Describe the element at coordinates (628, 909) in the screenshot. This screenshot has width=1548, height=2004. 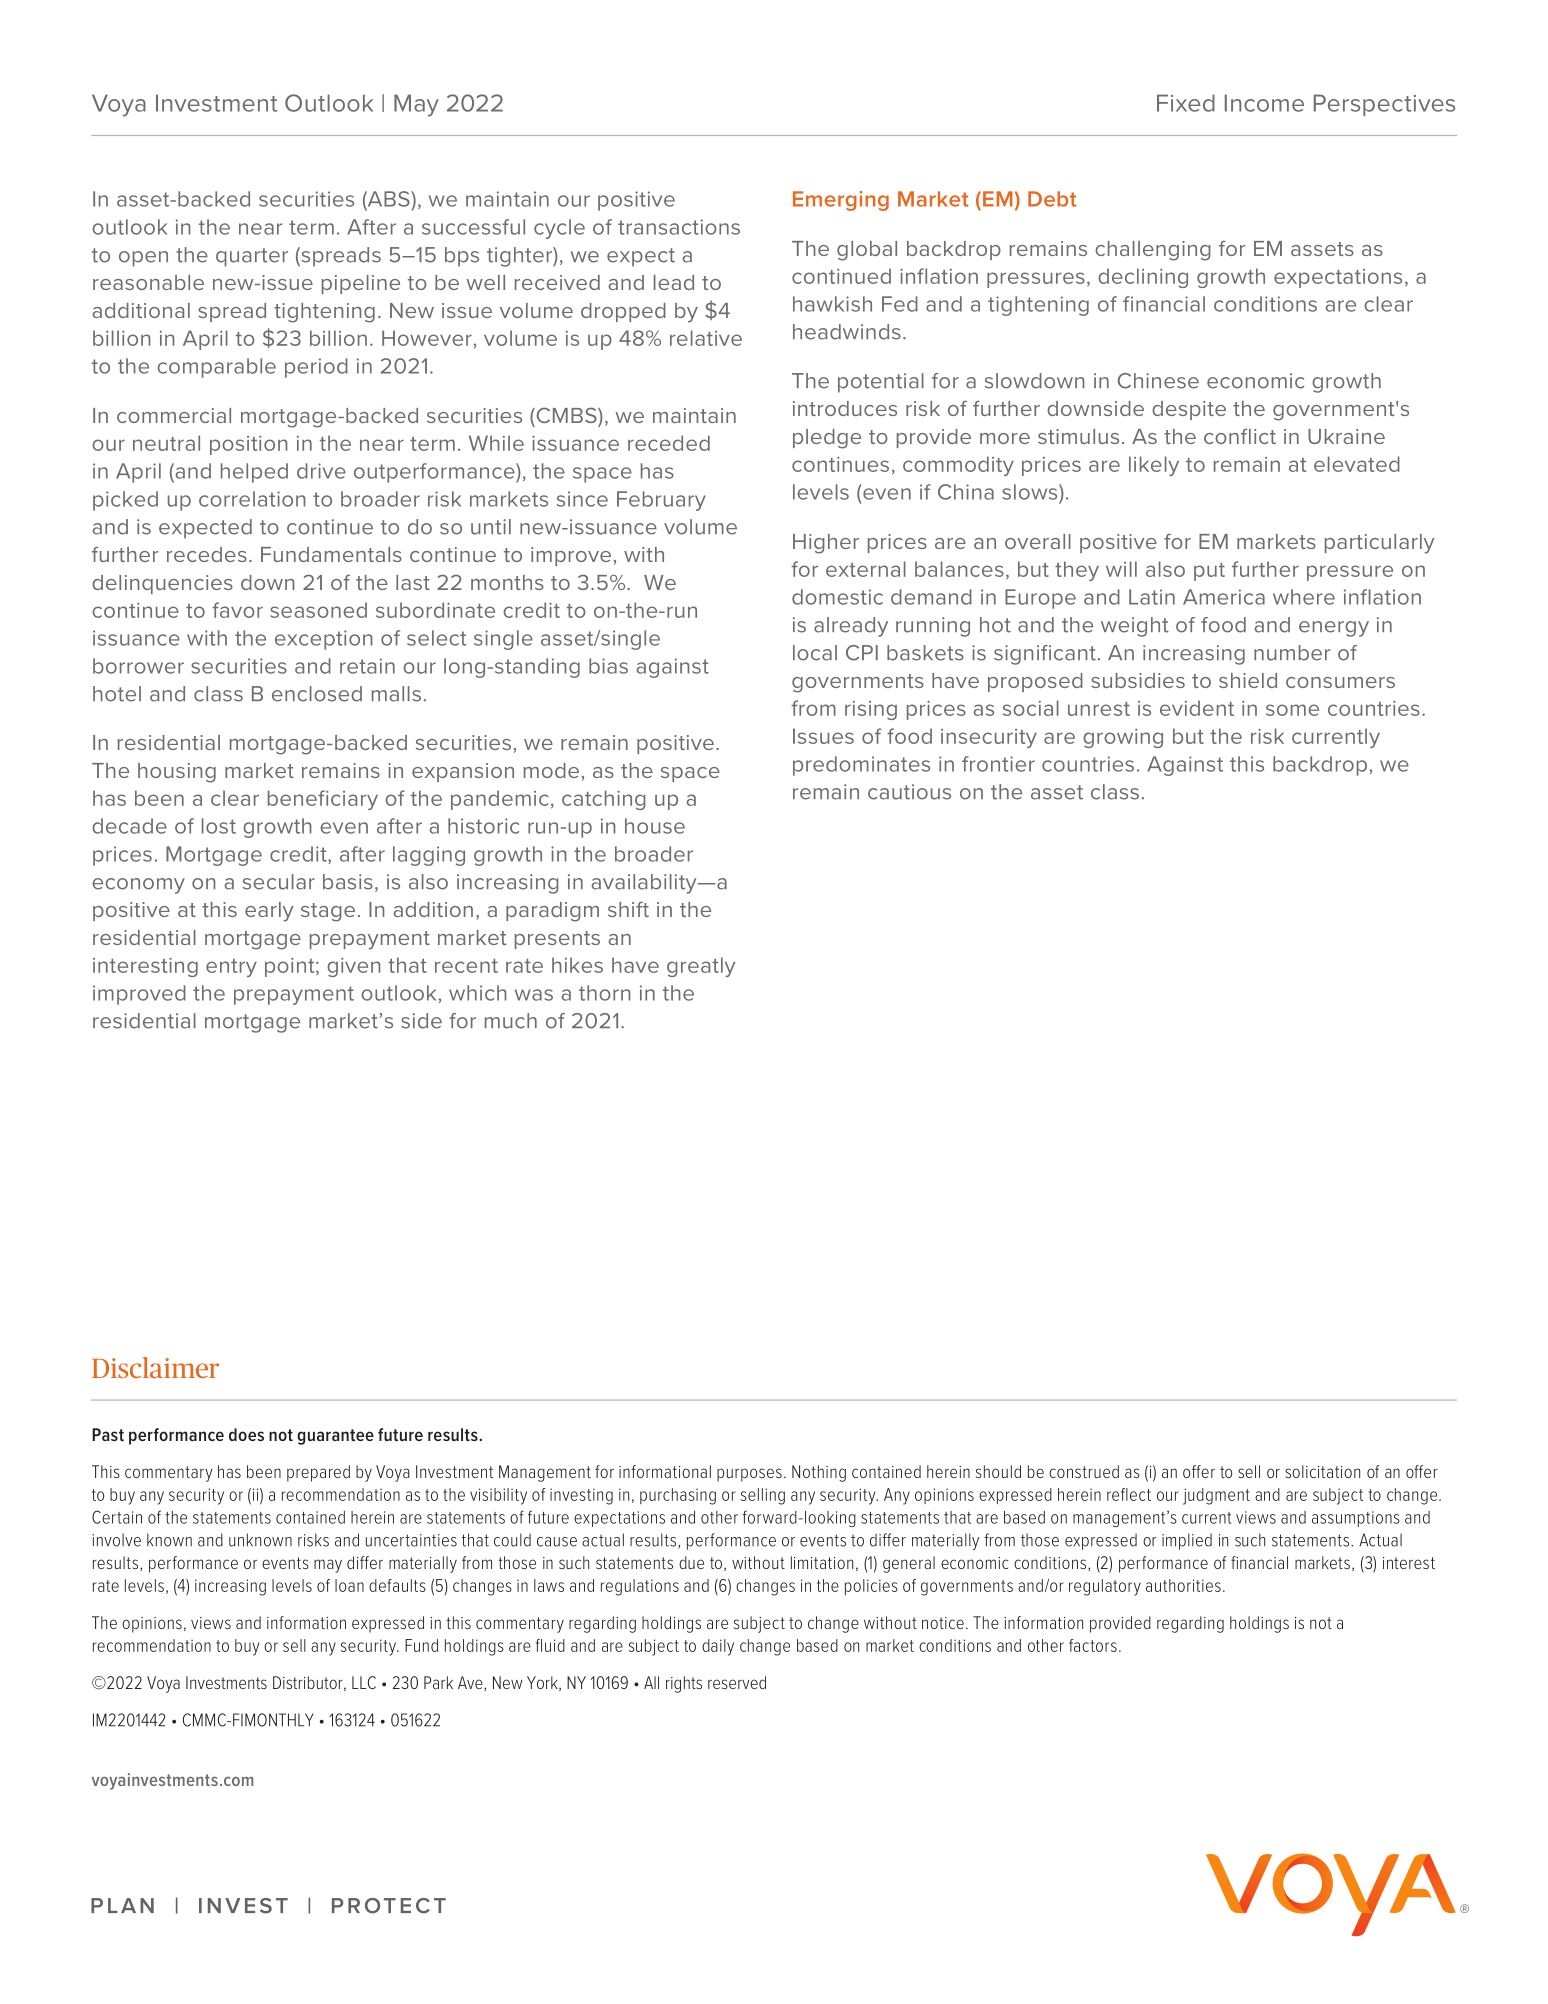
I see `shift` at that location.
